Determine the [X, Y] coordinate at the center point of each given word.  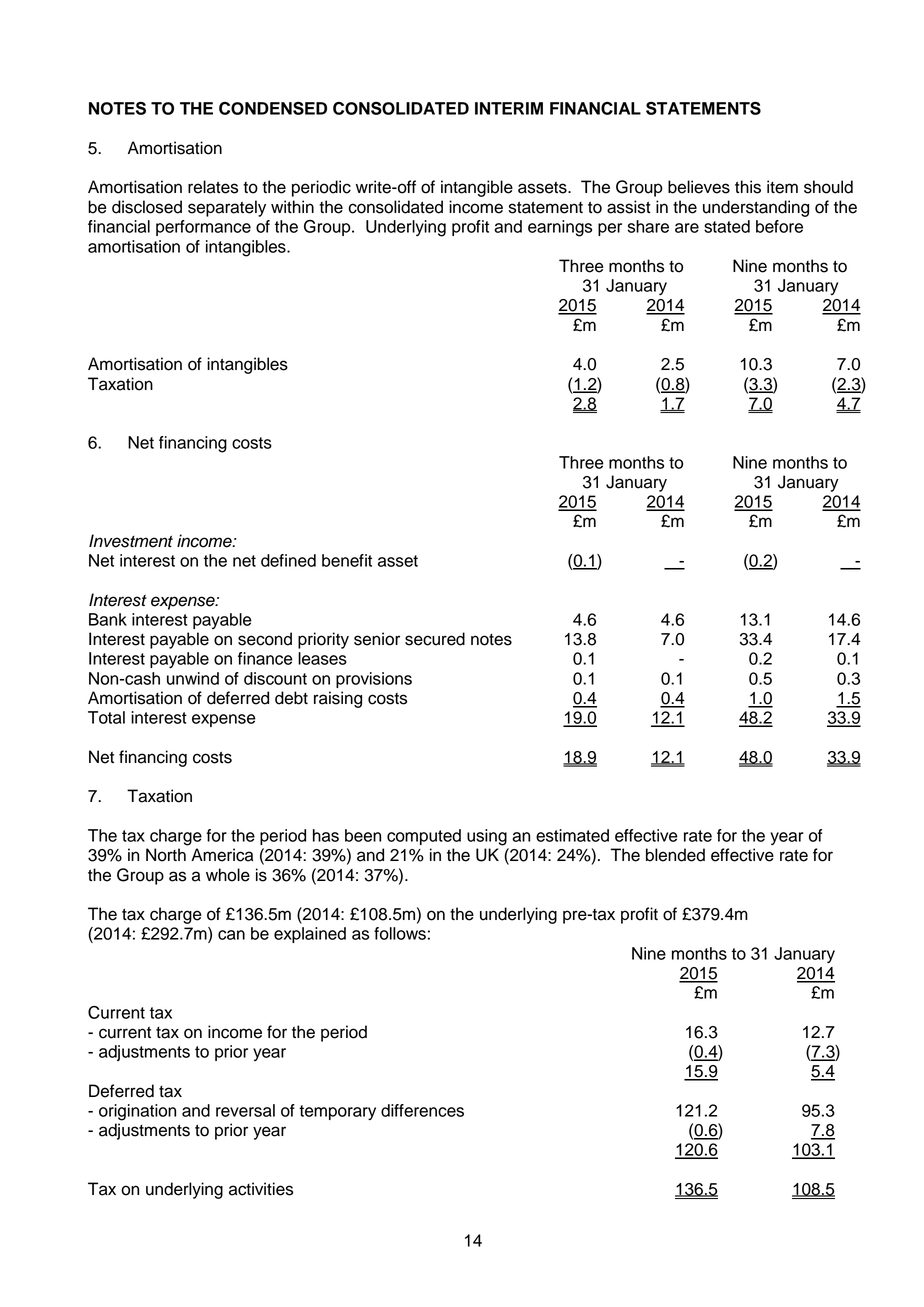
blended [675, 855]
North [166, 855]
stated [727, 226]
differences [422, 1110]
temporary [337, 1112]
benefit [347, 560]
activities [261, 1189]
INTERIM [509, 108]
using [487, 837]
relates [213, 187]
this [748, 187]
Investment [131, 541]
